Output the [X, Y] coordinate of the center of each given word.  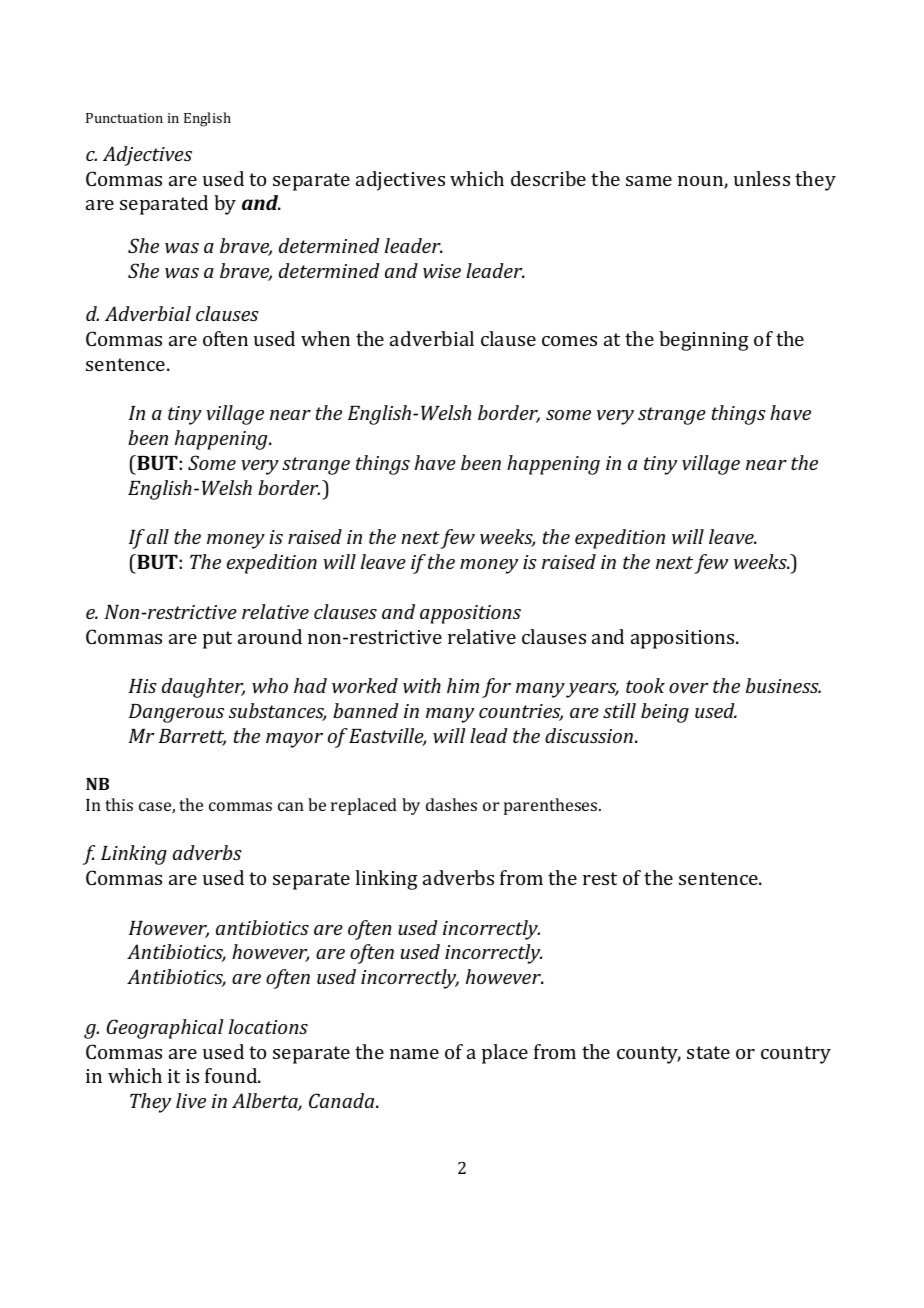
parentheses [552, 806]
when [325, 338]
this [119, 804]
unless [762, 178]
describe [548, 178]
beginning [704, 341]
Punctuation [124, 118]
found [232, 1075]
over [688, 688]
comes [569, 341]
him [463, 685]
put [217, 640]
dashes [451, 804]
